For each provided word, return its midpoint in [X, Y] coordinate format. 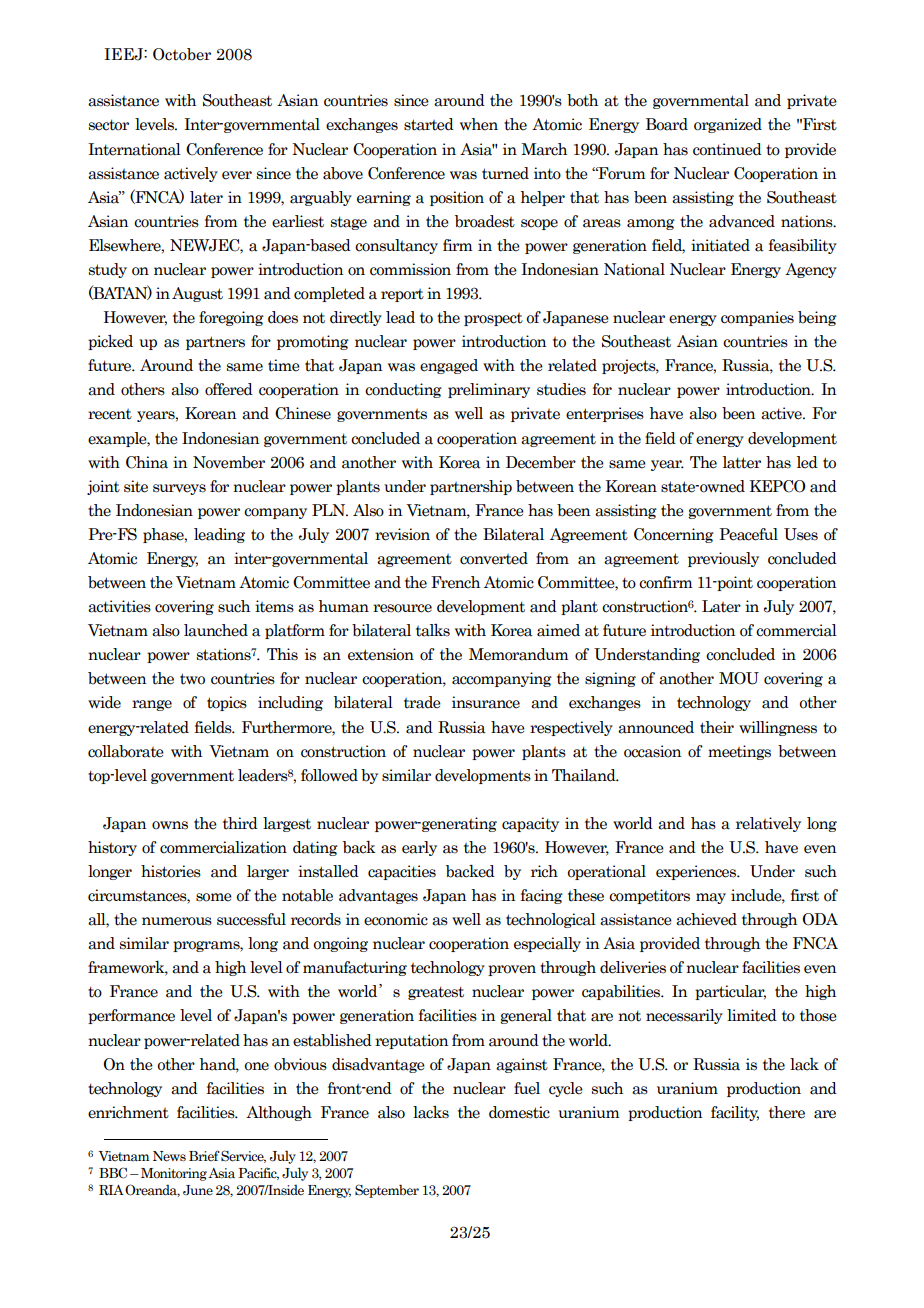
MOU [739, 678]
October [182, 54]
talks [433, 630]
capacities [402, 872]
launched [216, 630]
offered [229, 389]
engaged [449, 366]
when [479, 124]
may [711, 898]
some [214, 897]
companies [757, 318]
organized [728, 125]
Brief [204, 1155]
